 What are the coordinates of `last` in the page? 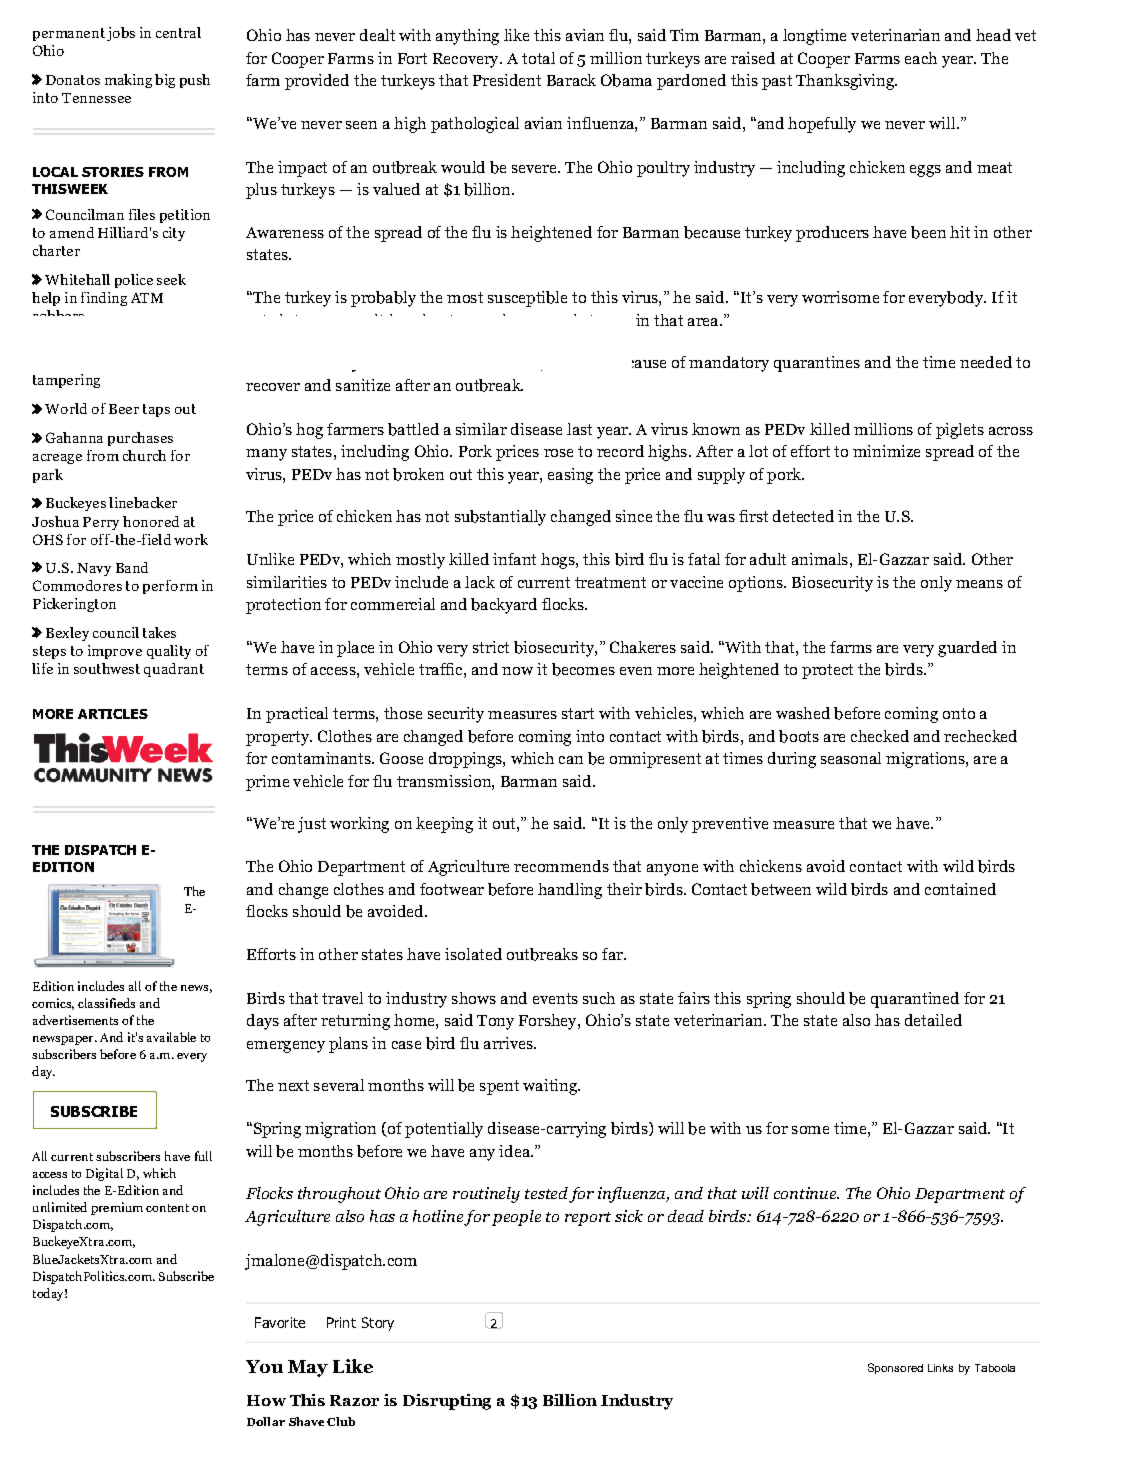 It's located at (579, 429).
